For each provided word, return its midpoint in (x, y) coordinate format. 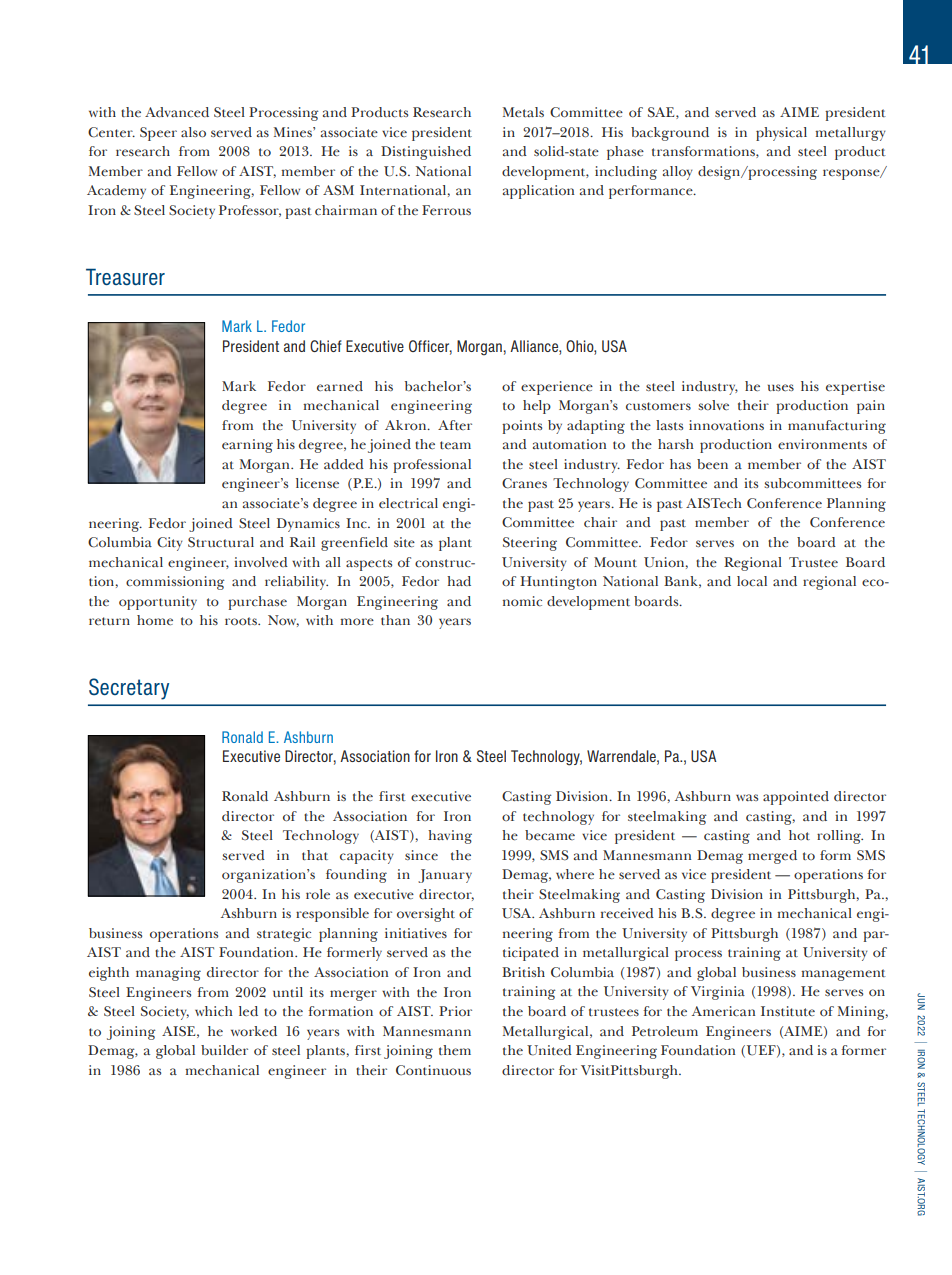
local (752, 581)
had (459, 581)
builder (224, 1050)
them (455, 1050)
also (193, 132)
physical (781, 134)
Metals (523, 112)
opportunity (158, 603)
